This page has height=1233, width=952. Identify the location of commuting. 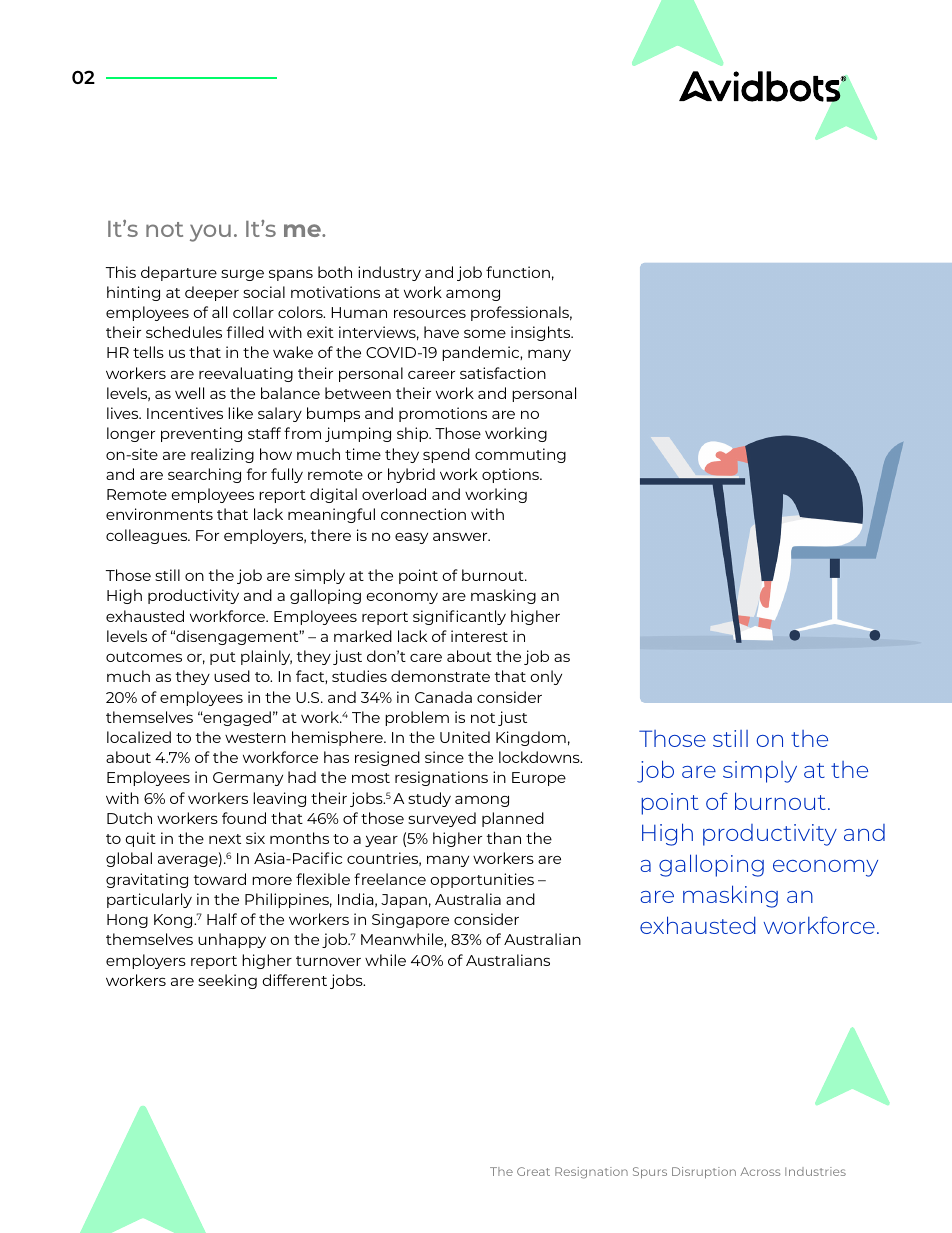
(520, 455).
